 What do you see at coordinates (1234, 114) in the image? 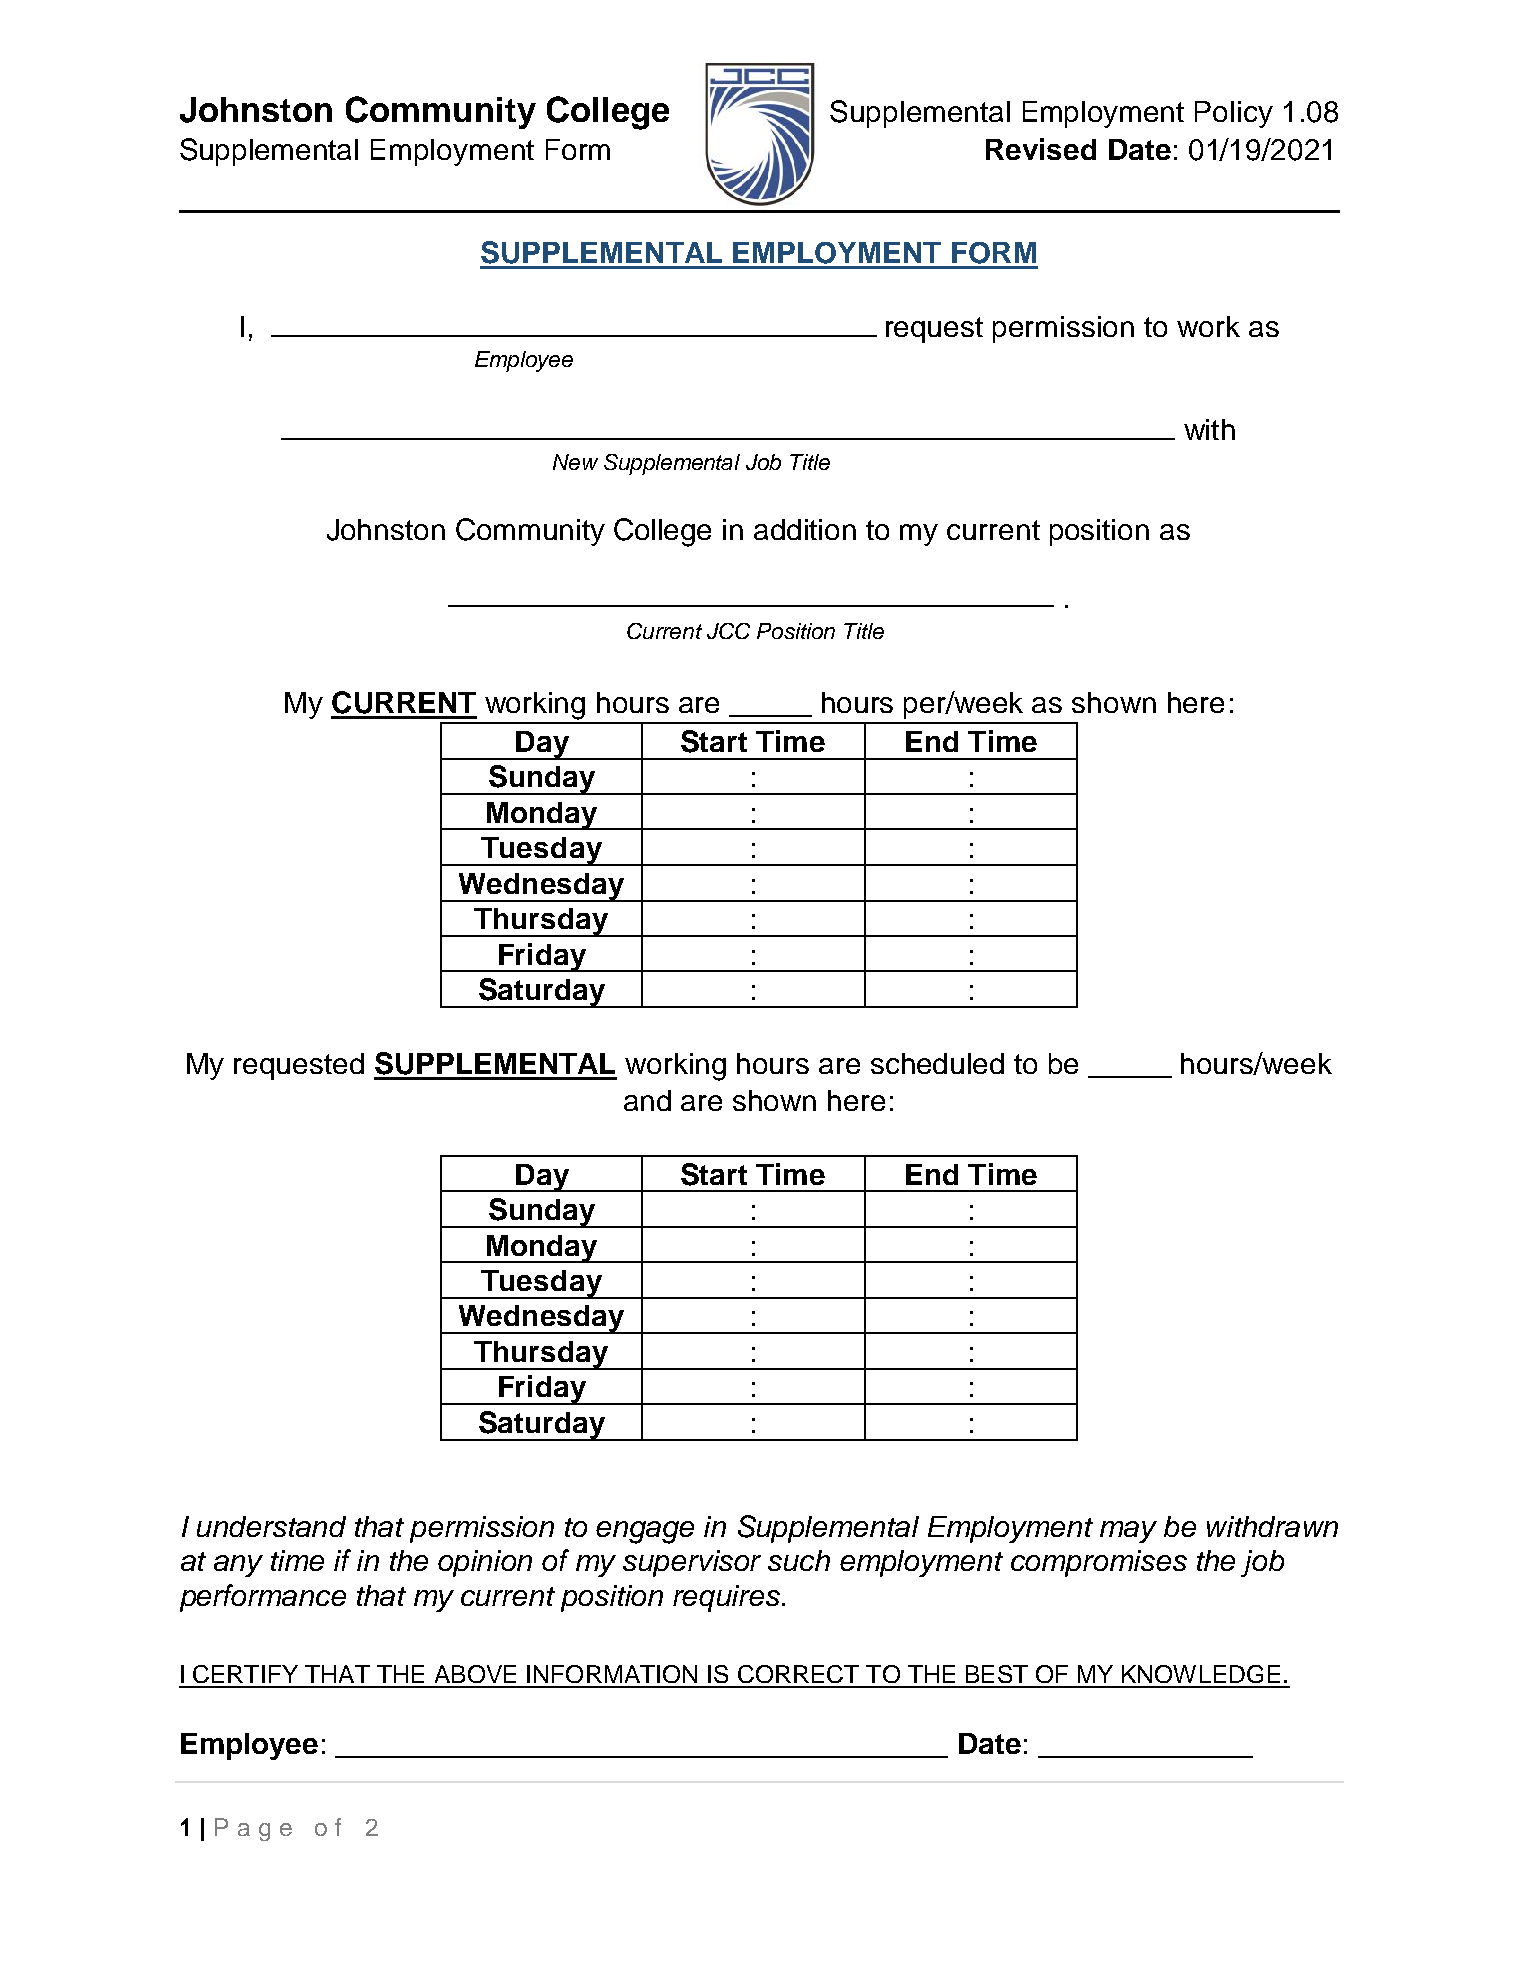
I see `Policy` at bounding box center [1234, 114].
